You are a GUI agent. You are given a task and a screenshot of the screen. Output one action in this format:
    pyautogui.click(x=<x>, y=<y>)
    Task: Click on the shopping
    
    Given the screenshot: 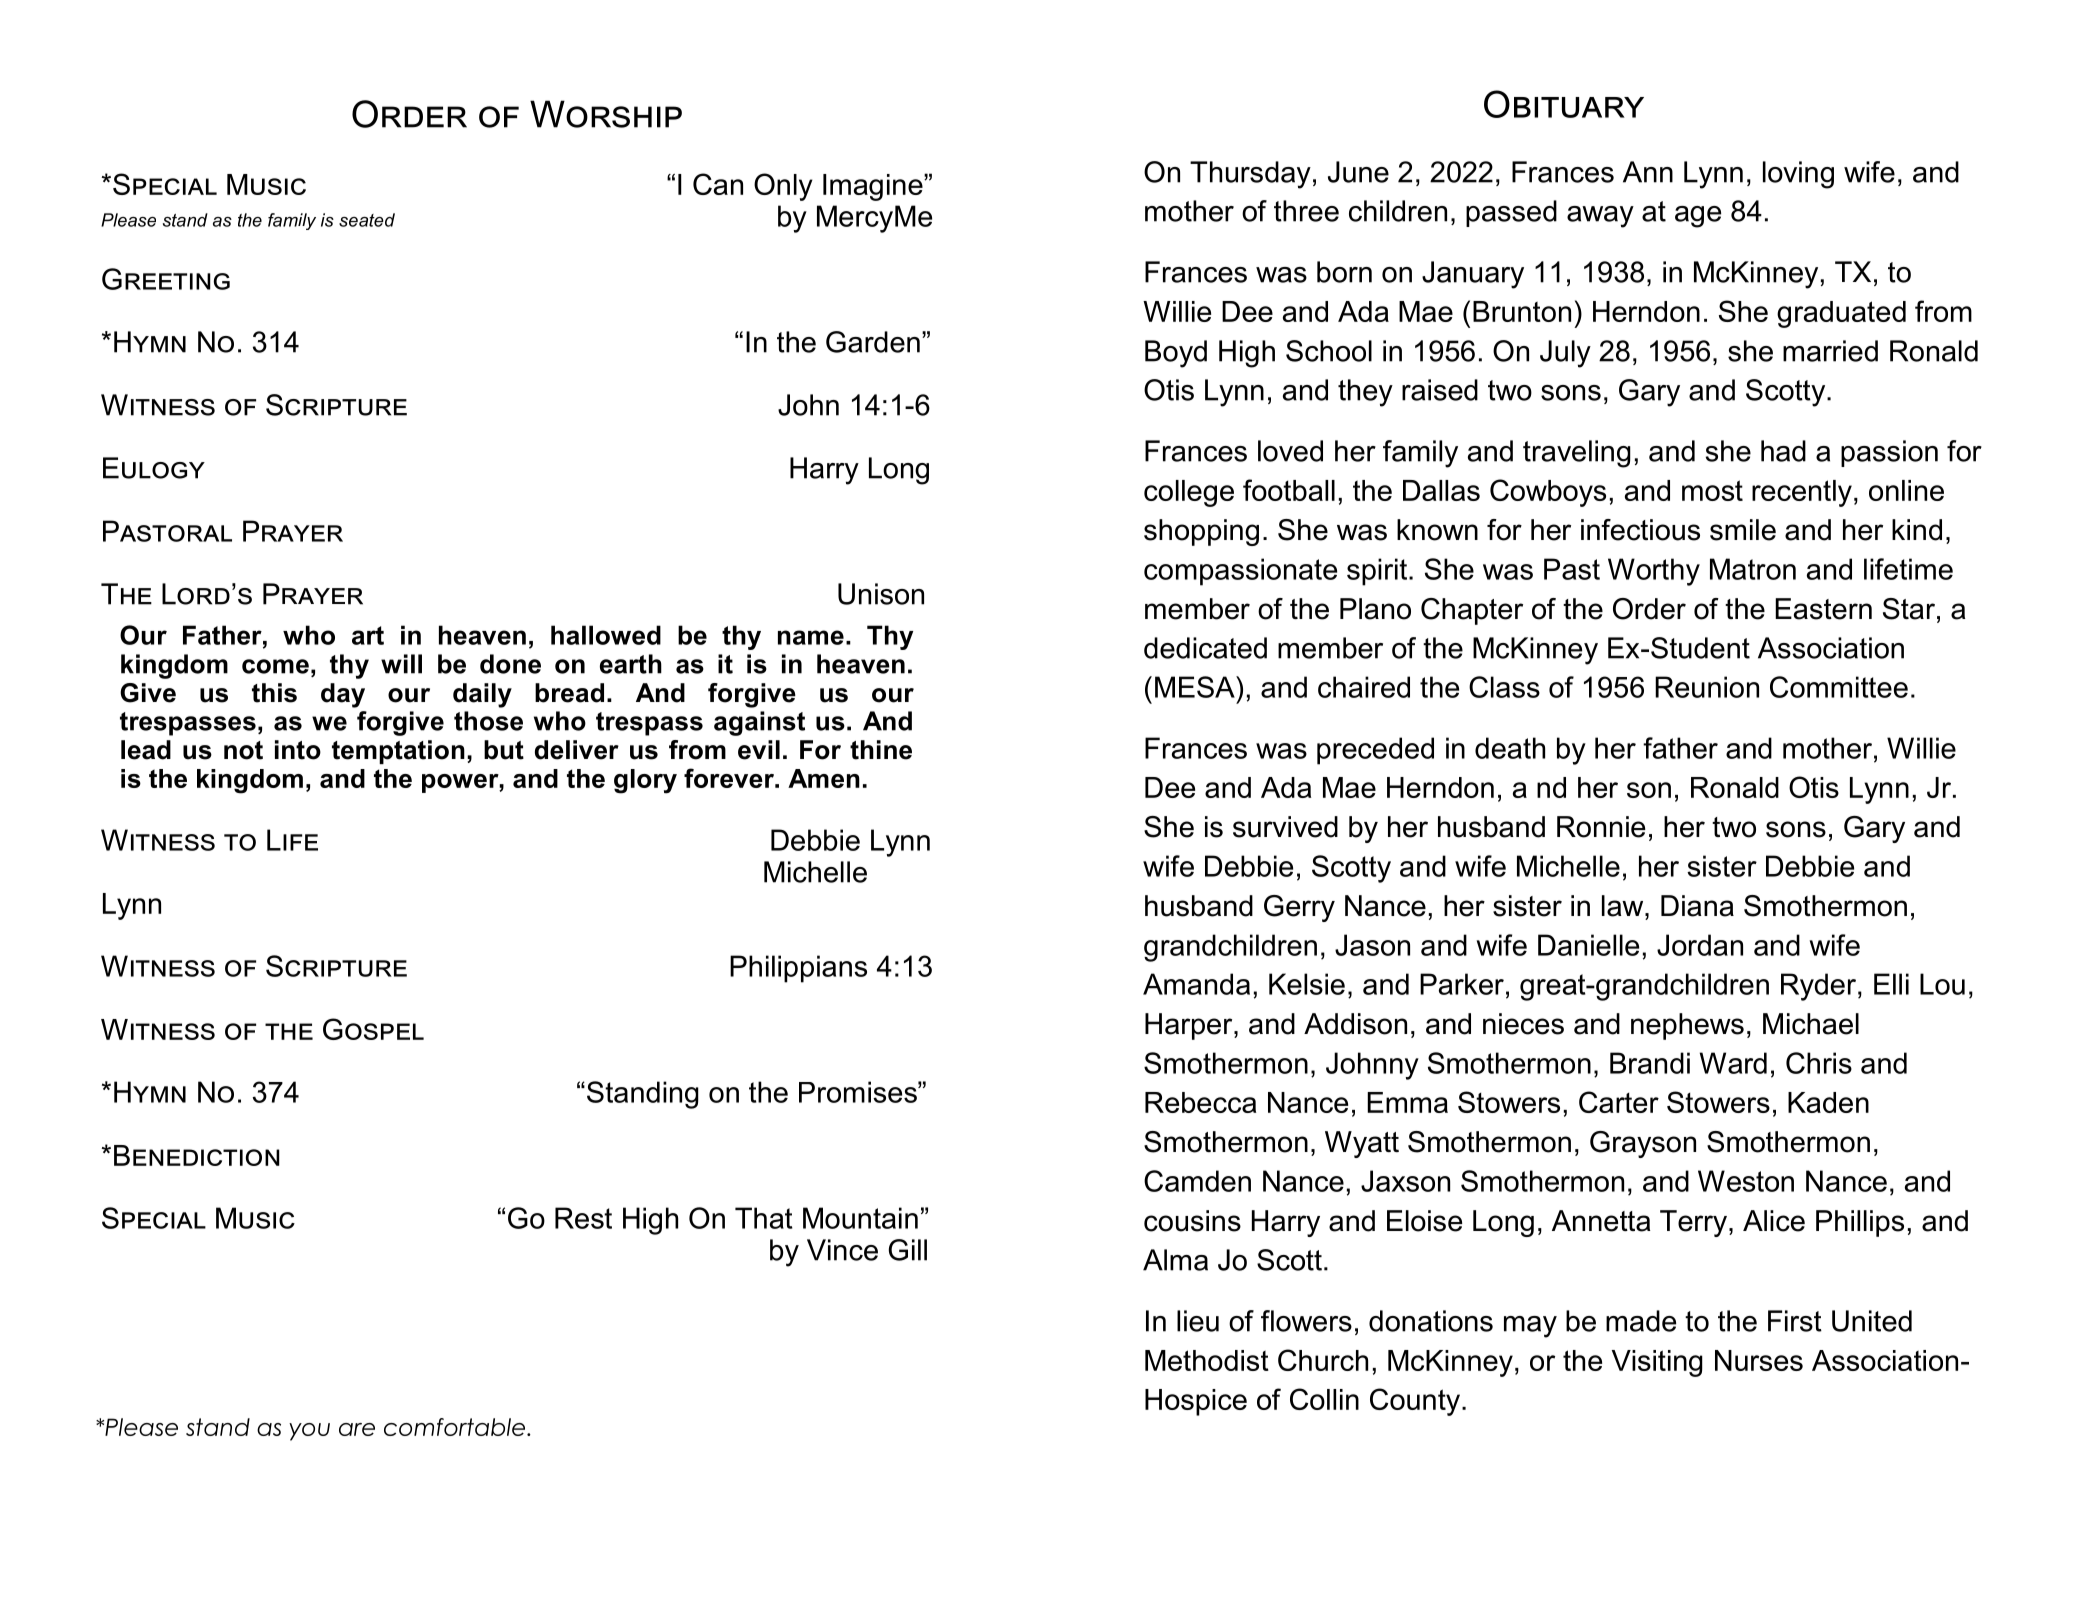 What is the action you would take?
    pyautogui.click(x=1201, y=532)
